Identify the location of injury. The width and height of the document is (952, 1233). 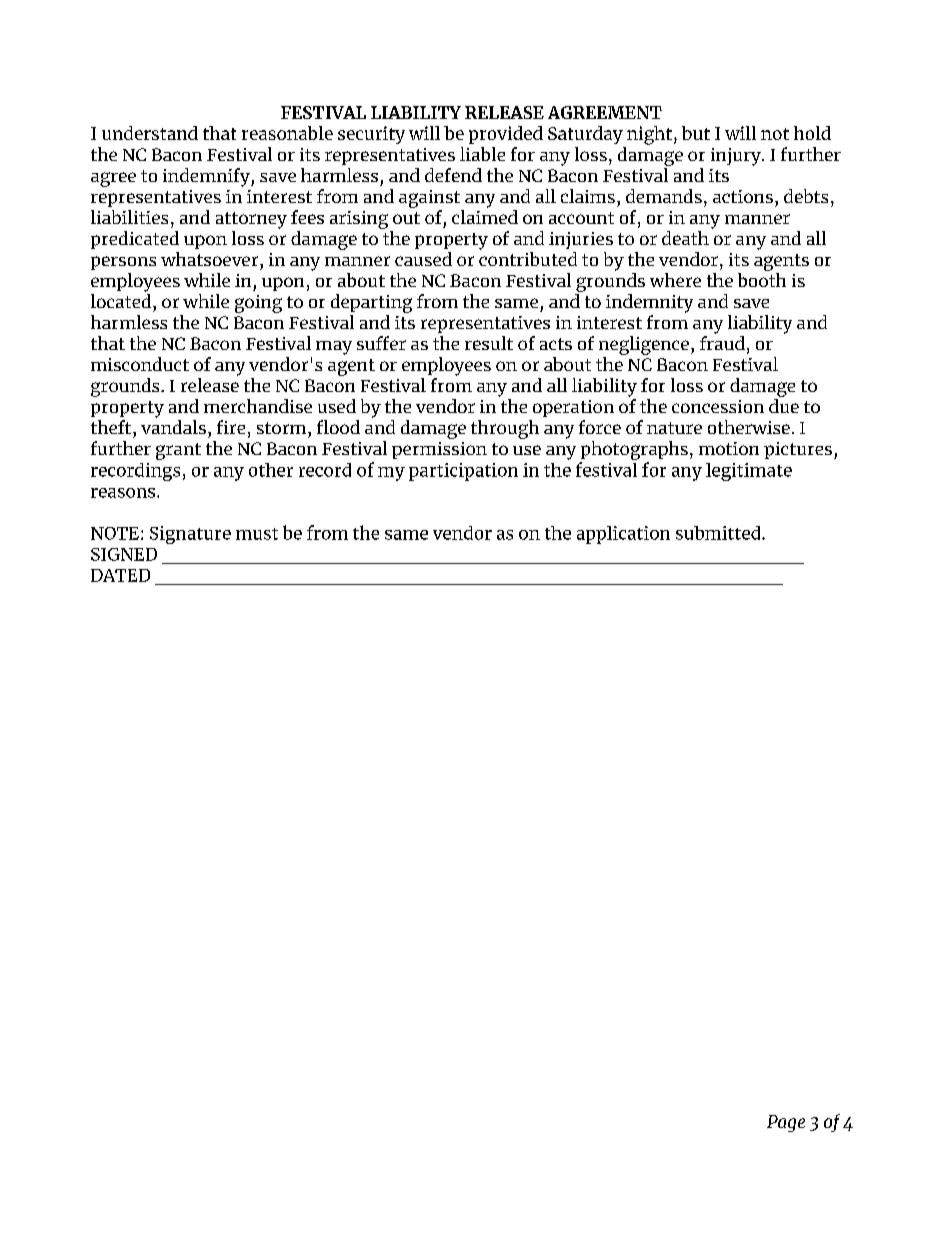
(737, 157).
